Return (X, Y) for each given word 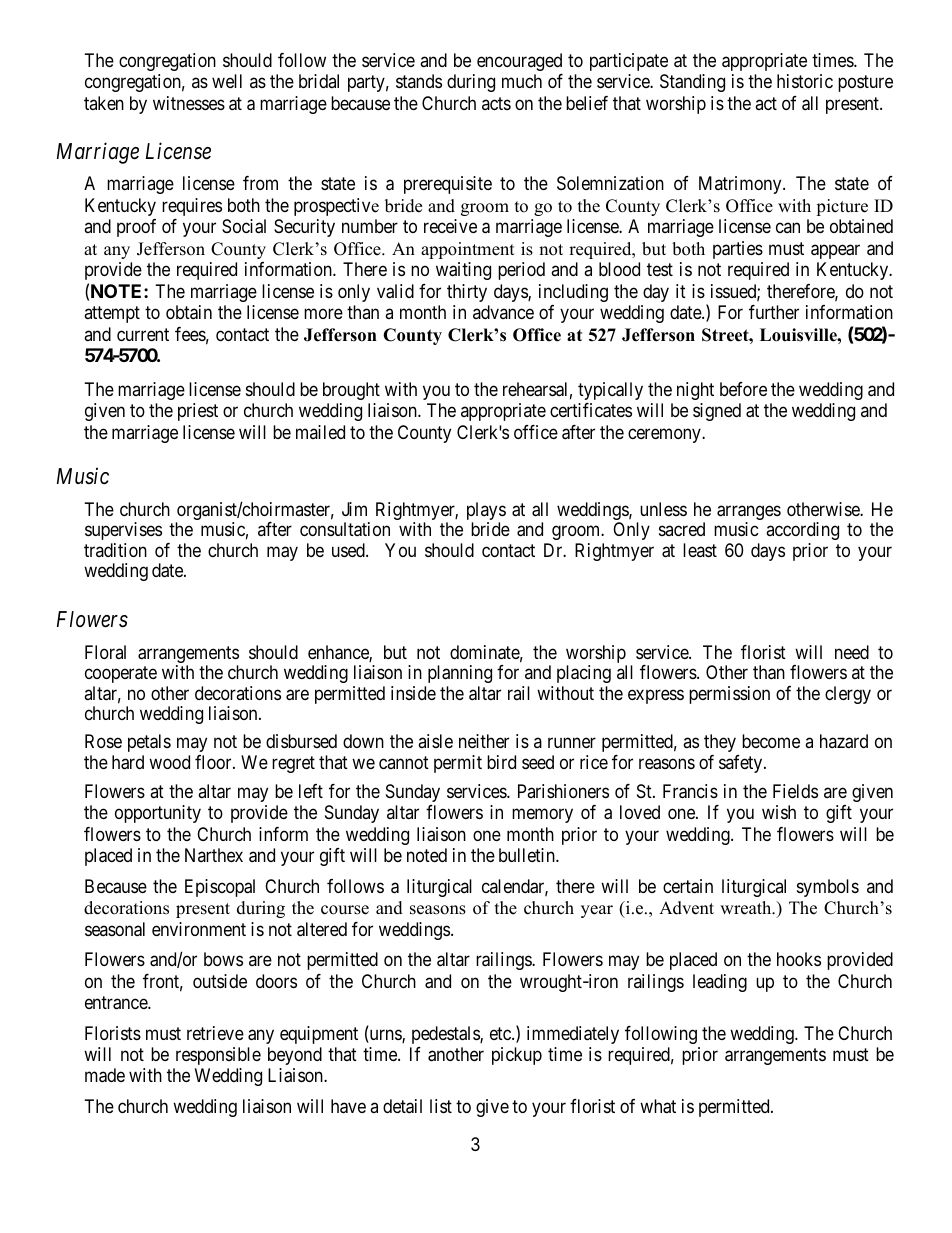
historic (805, 81)
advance (503, 312)
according (802, 531)
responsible (218, 1056)
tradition (115, 550)
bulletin (528, 855)
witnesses (189, 103)
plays (486, 512)
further (774, 312)
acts (496, 103)
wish (779, 812)
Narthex (214, 855)
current (143, 334)
